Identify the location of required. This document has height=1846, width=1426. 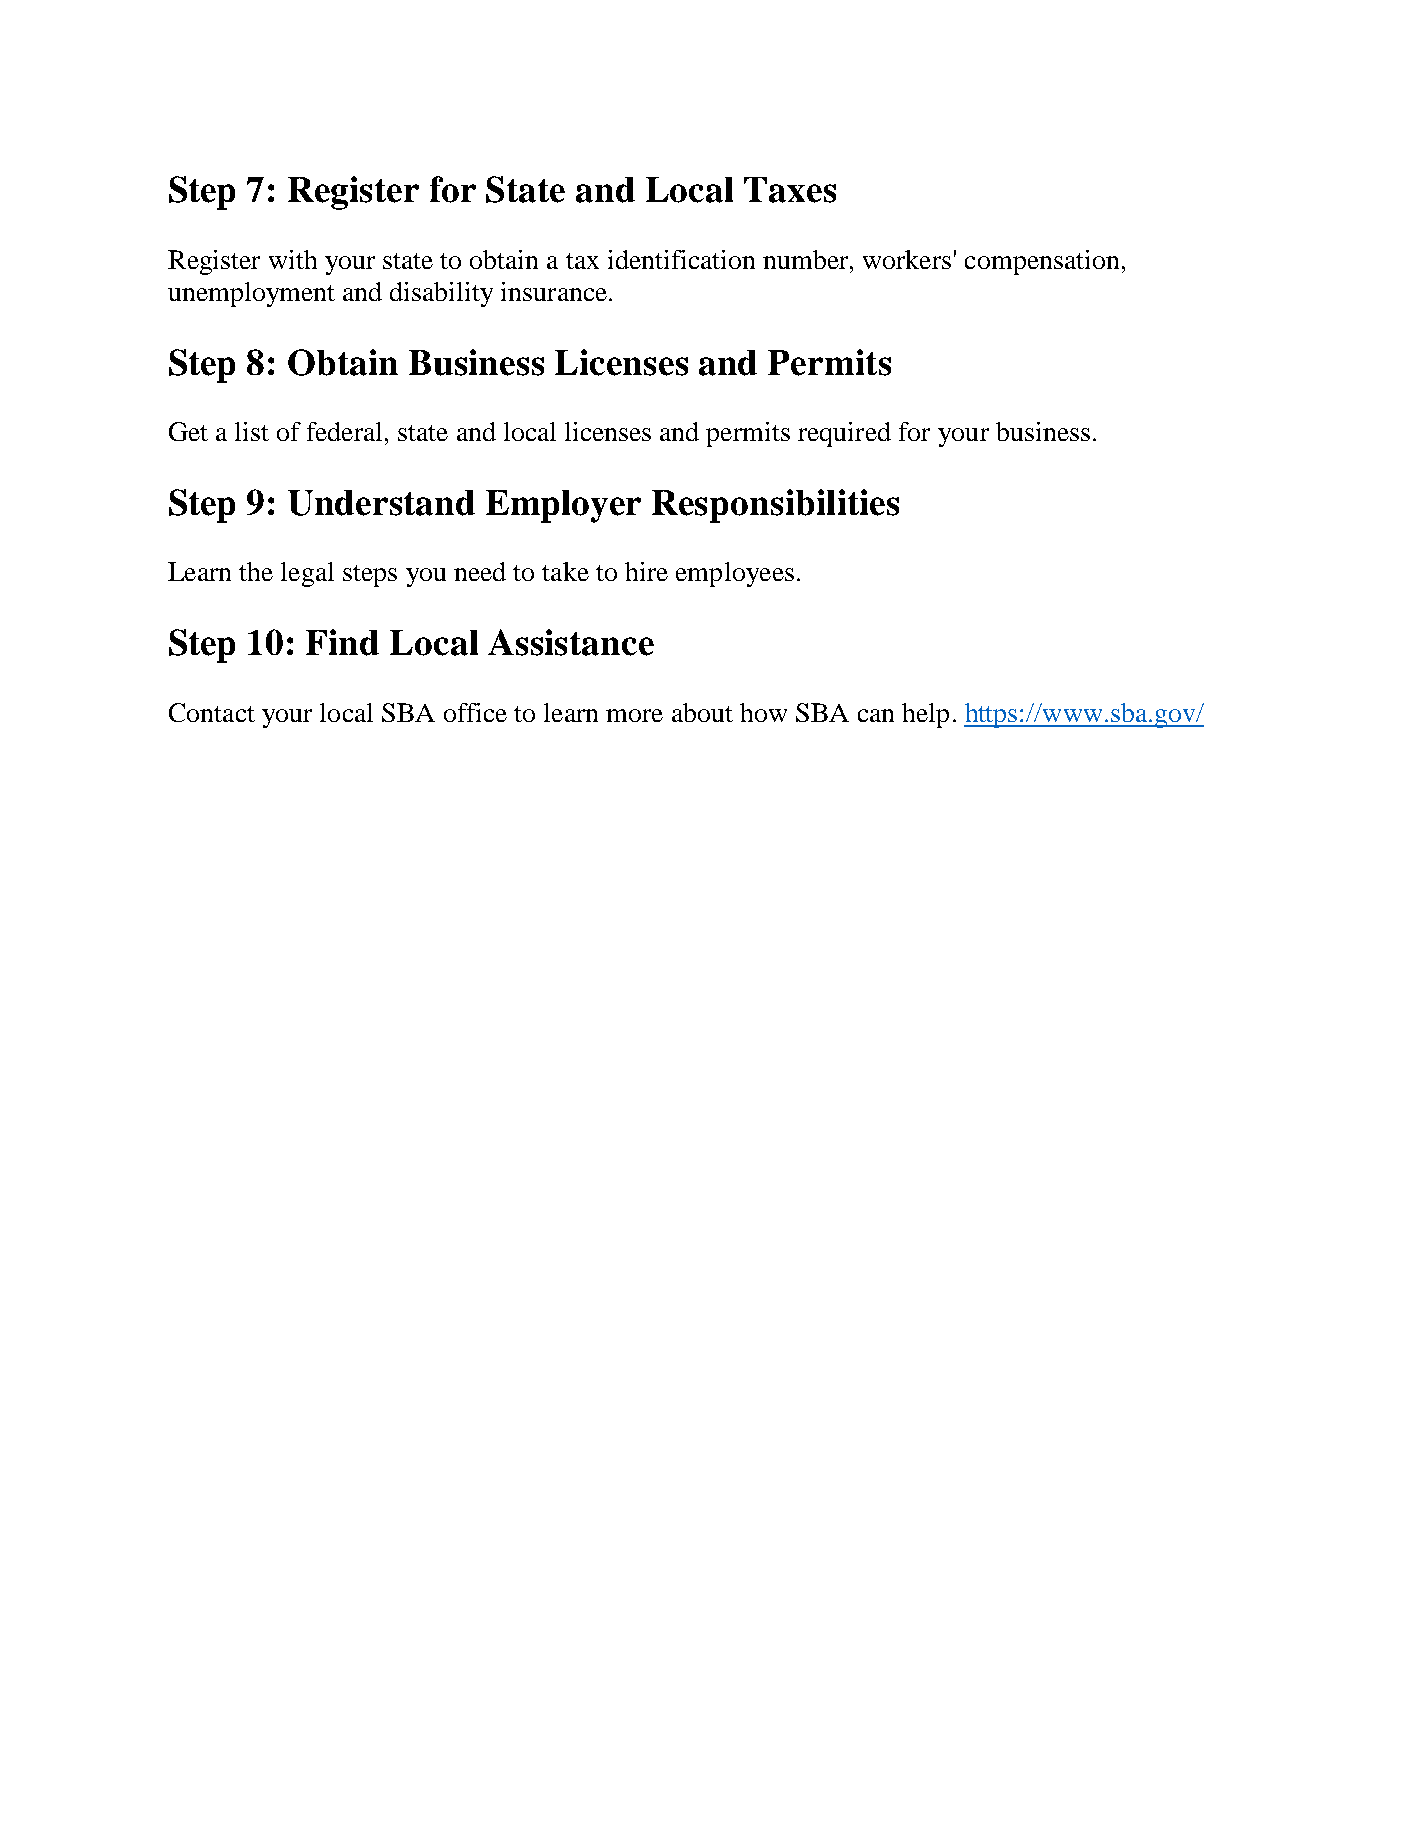
(844, 434).
